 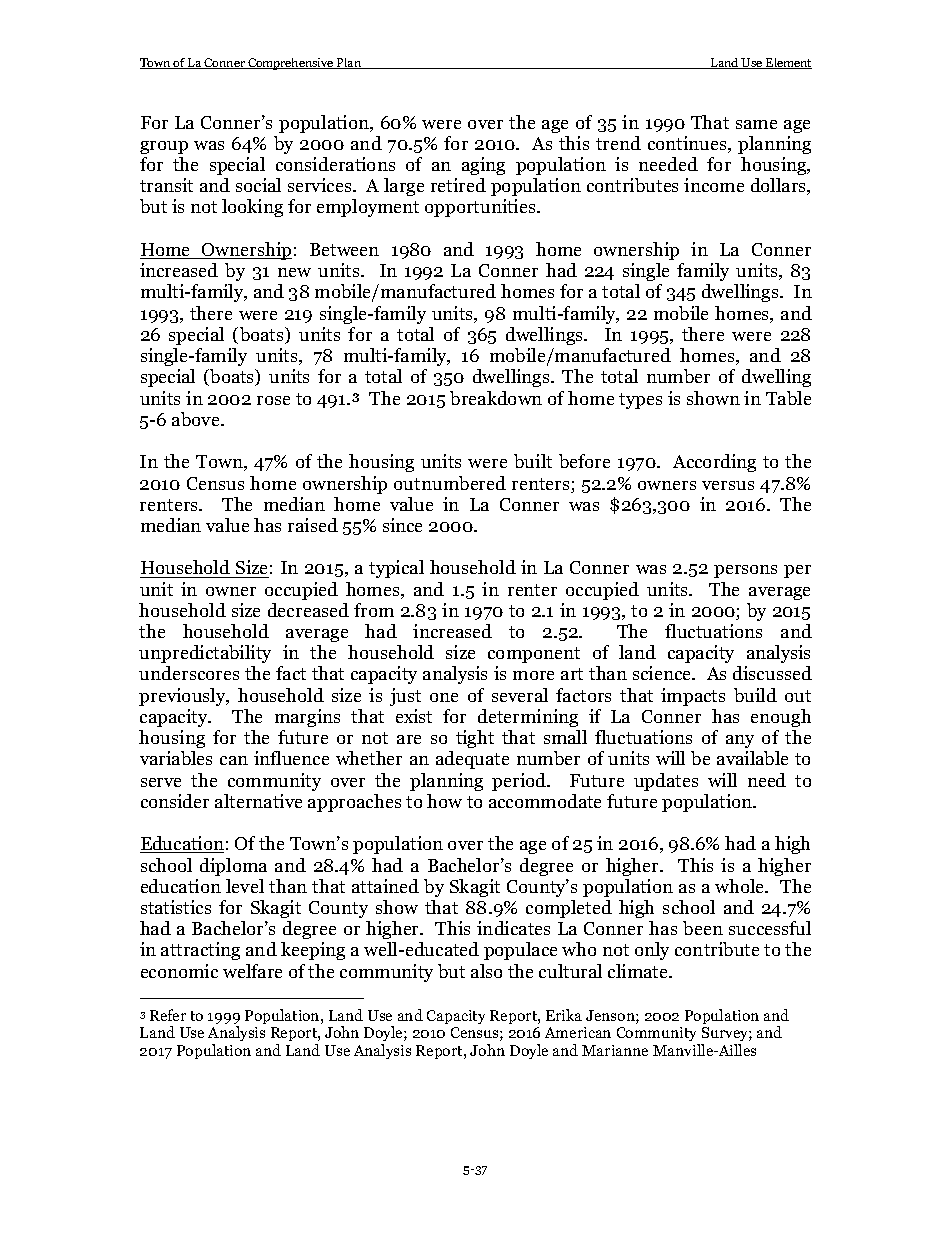 I want to click on typical, so click(x=396, y=569).
